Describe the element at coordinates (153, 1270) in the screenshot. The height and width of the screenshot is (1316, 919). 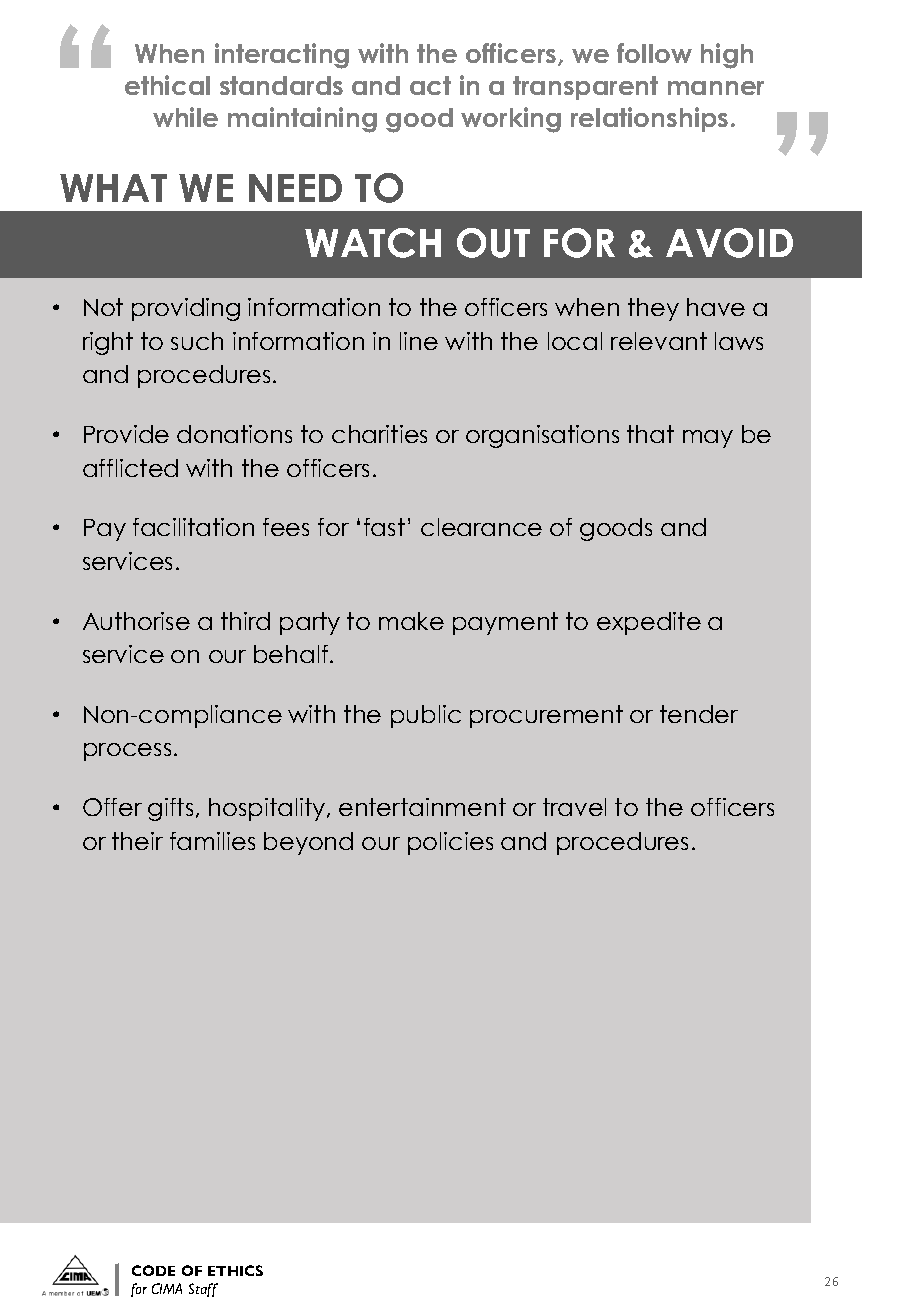
I see `CODE` at that location.
